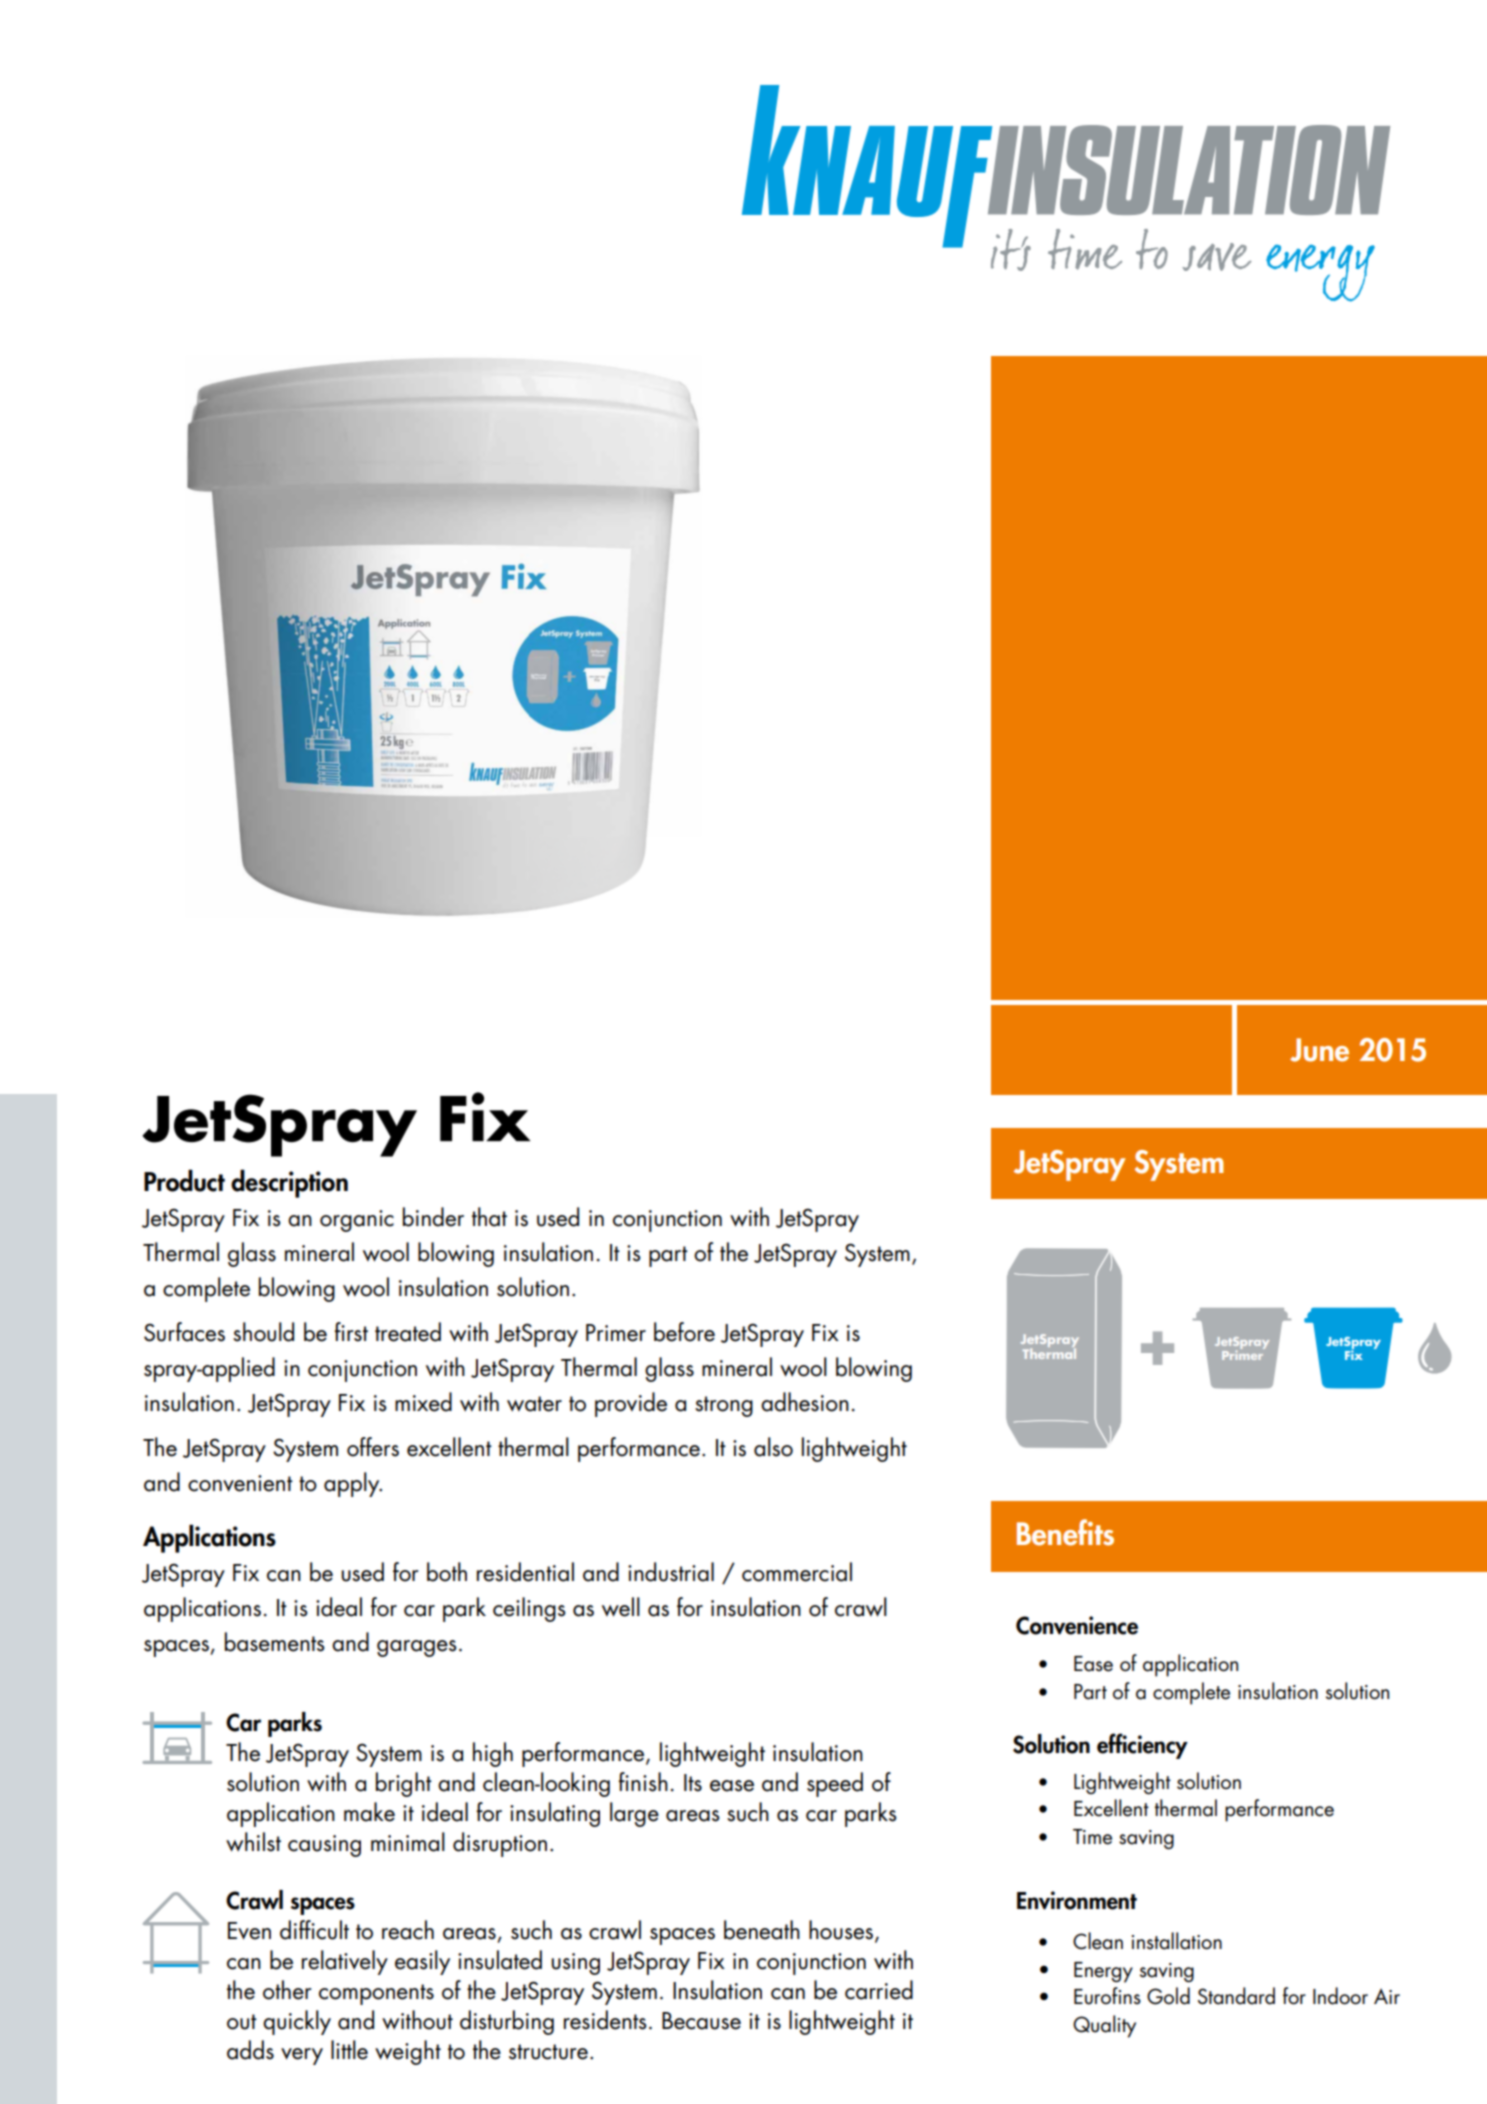 The height and width of the document is (2104, 1487). I want to click on Because, so click(701, 2021).
